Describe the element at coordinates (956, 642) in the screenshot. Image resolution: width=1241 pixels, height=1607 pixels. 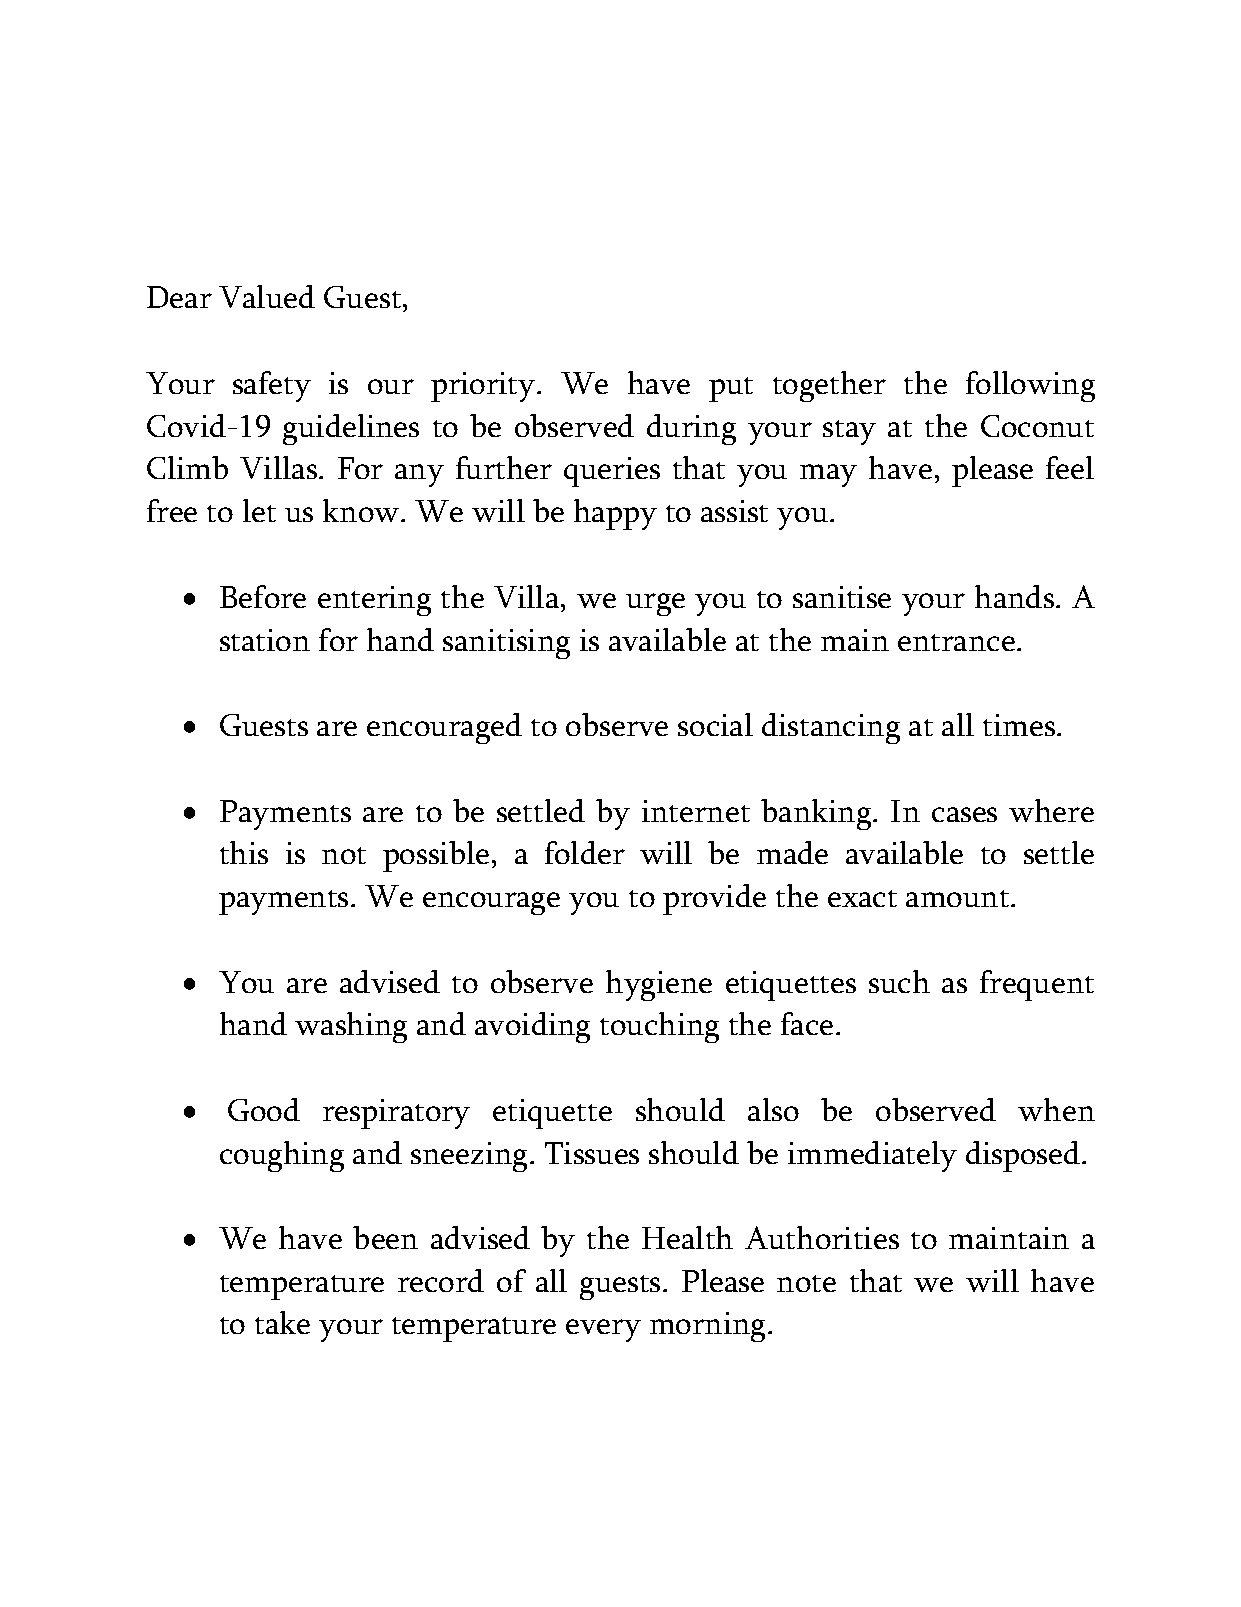
I see `entrance` at that location.
